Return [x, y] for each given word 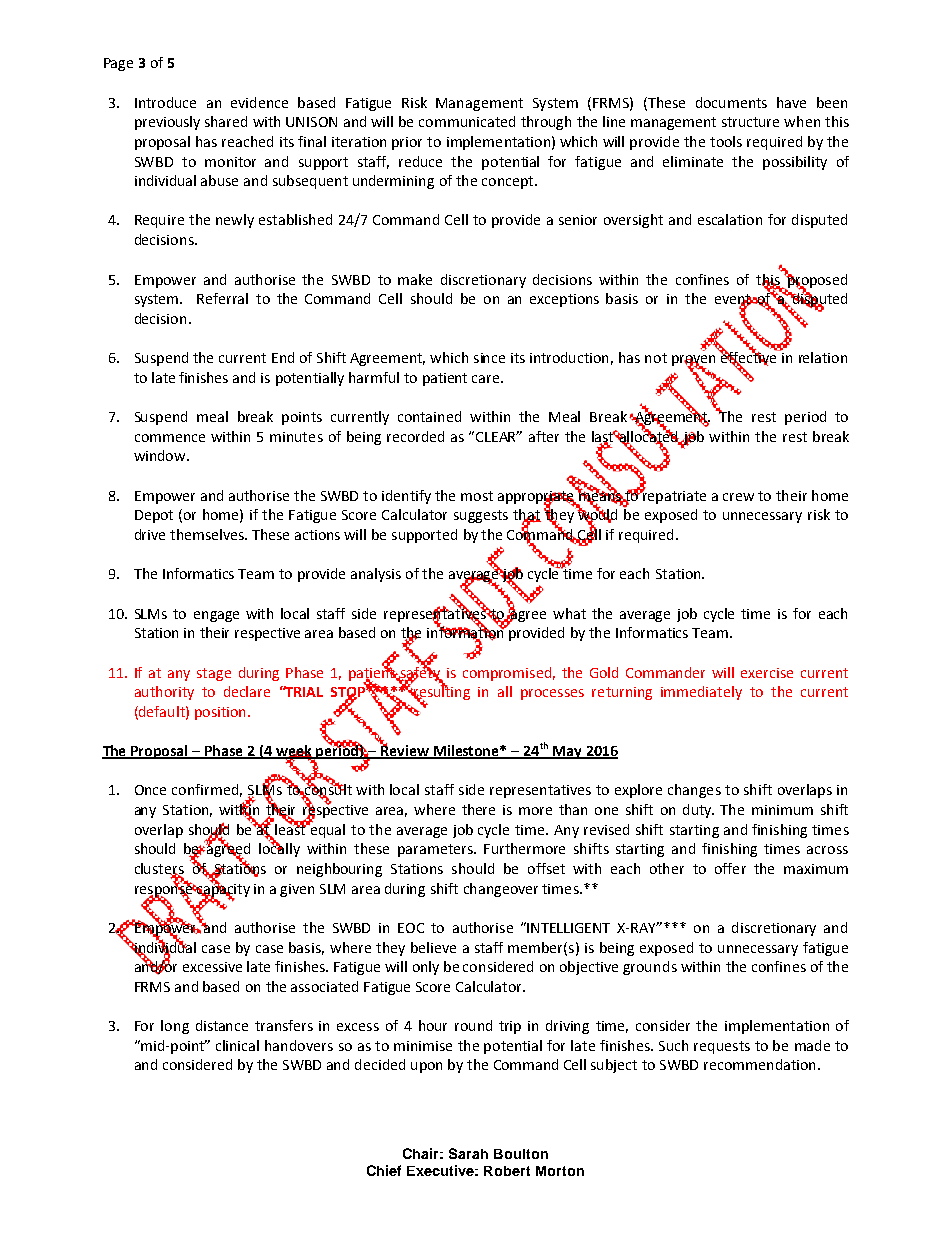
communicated [467, 121]
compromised [507, 674]
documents [731, 102]
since [489, 358]
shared [226, 121]
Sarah [468, 1153]
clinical [237, 1045]
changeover [501, 890]
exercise [767, 673]
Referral [222, 298]
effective [749, 358]
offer [730, 868]
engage [216, 616]
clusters [159, 870]
